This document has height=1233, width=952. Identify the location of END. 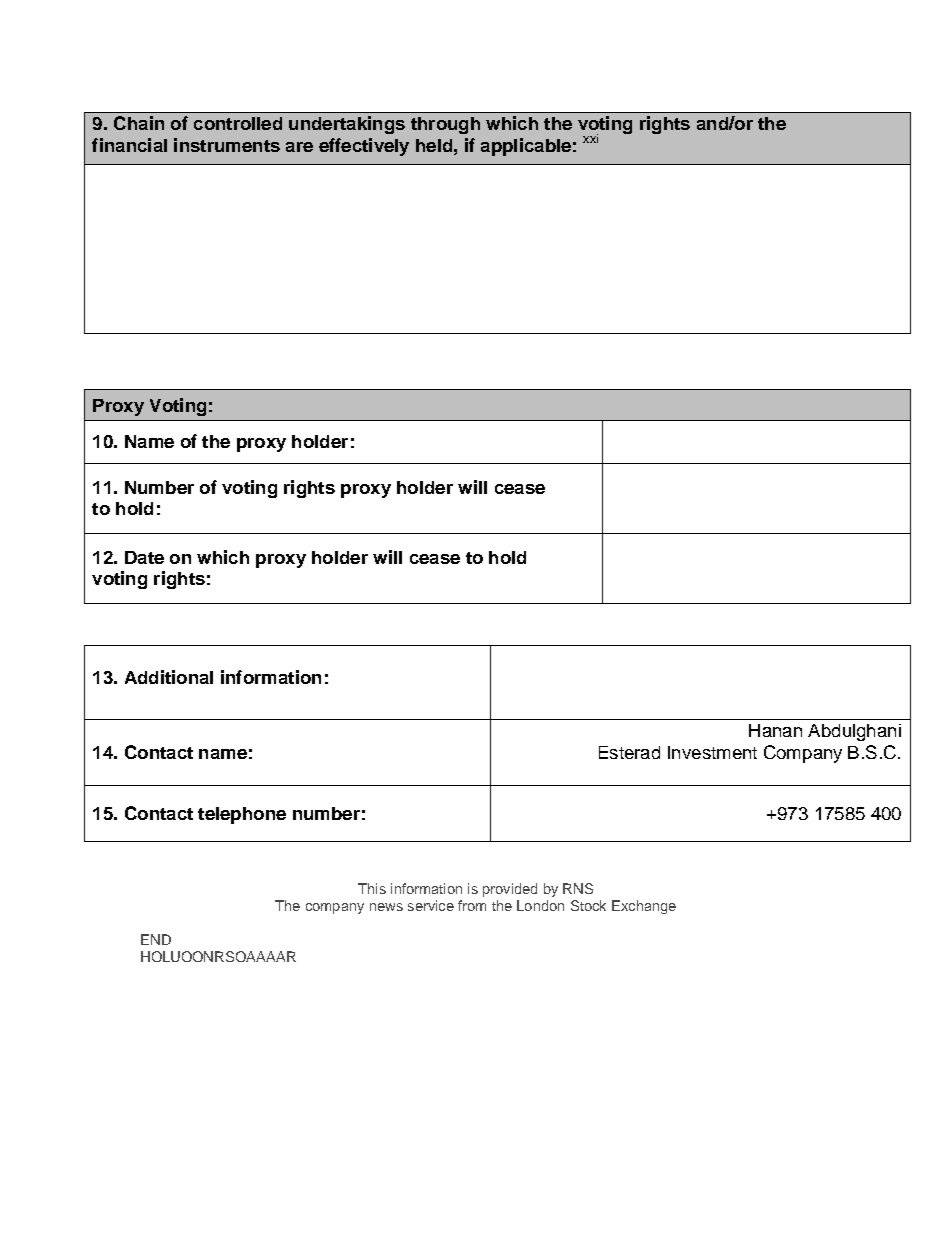
(156, 939).
